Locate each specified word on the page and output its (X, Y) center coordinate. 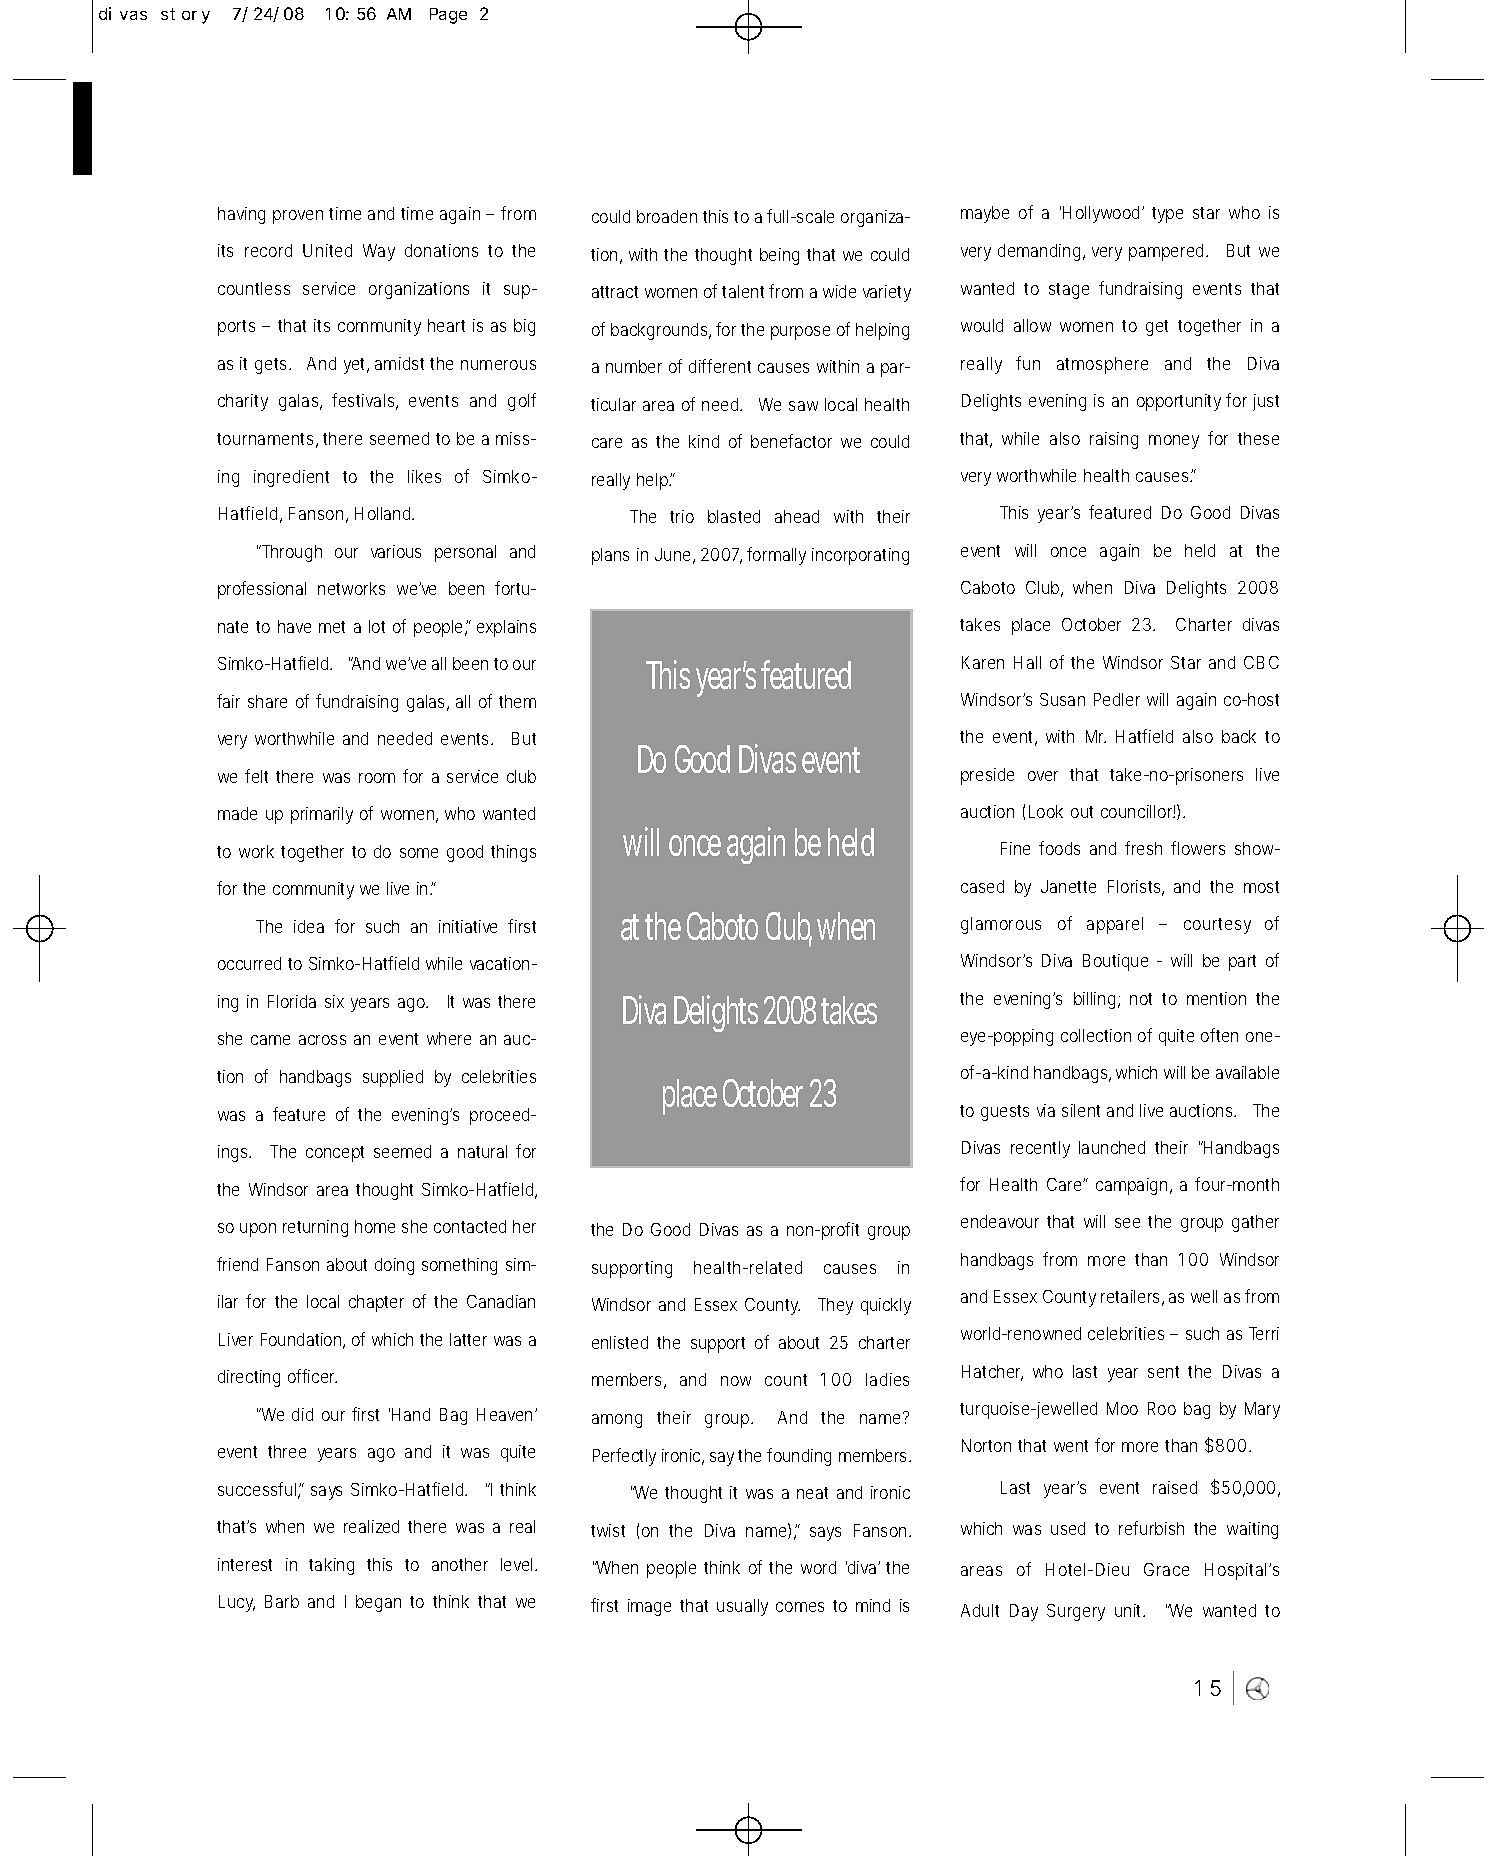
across (322, 1040)
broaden (667, 216)
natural (482, 1151)
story (185, 16)
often (1219, 1035)
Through (290, 553)
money (1174, 442)
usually (742, 1607)
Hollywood (1103, 214)
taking (331, 1566)
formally (776, 556)
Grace (1166, 1569)
